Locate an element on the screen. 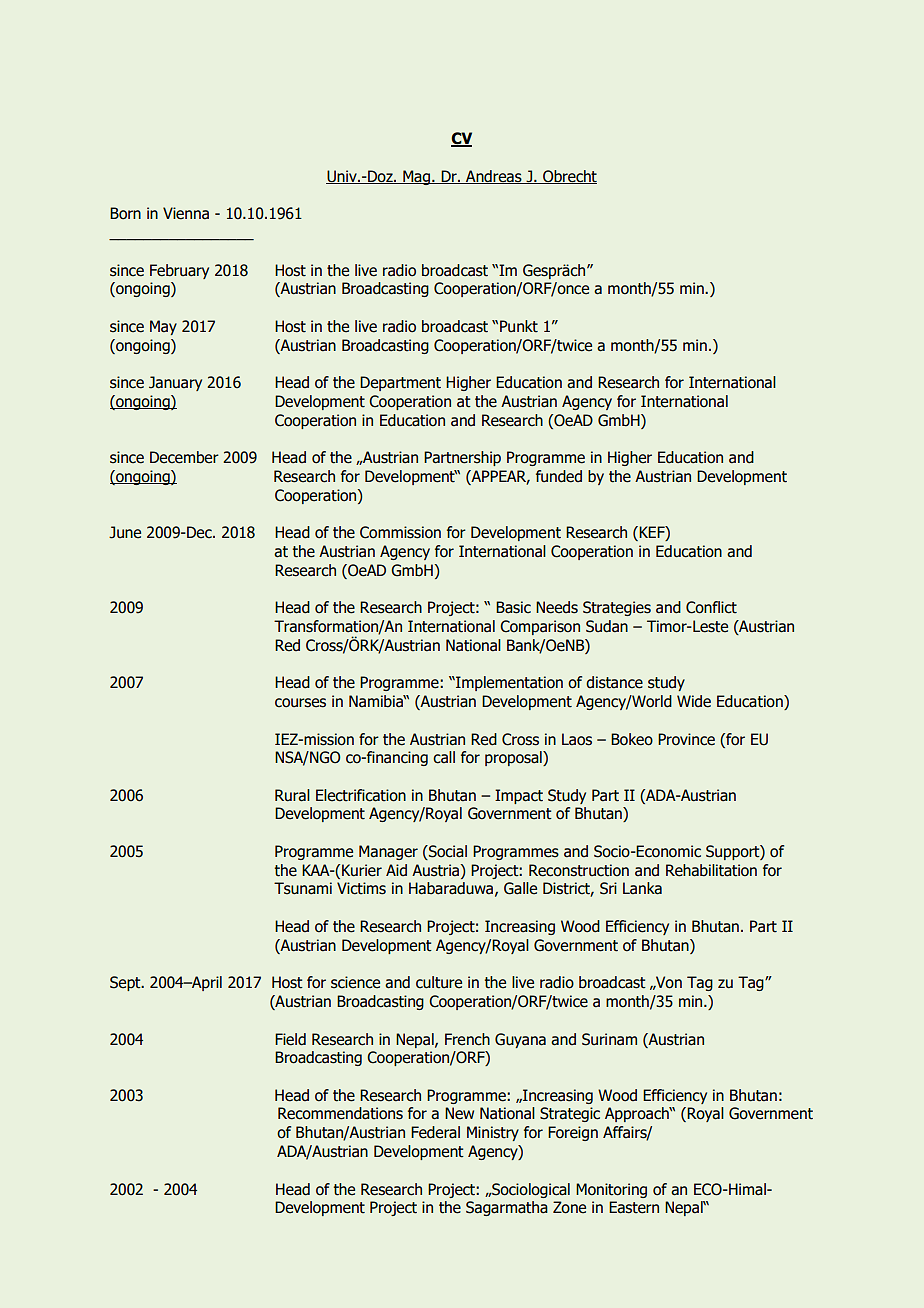 The height and width of the screenshot is (1308, 924). Aid is located at coordinates (396, 870).
